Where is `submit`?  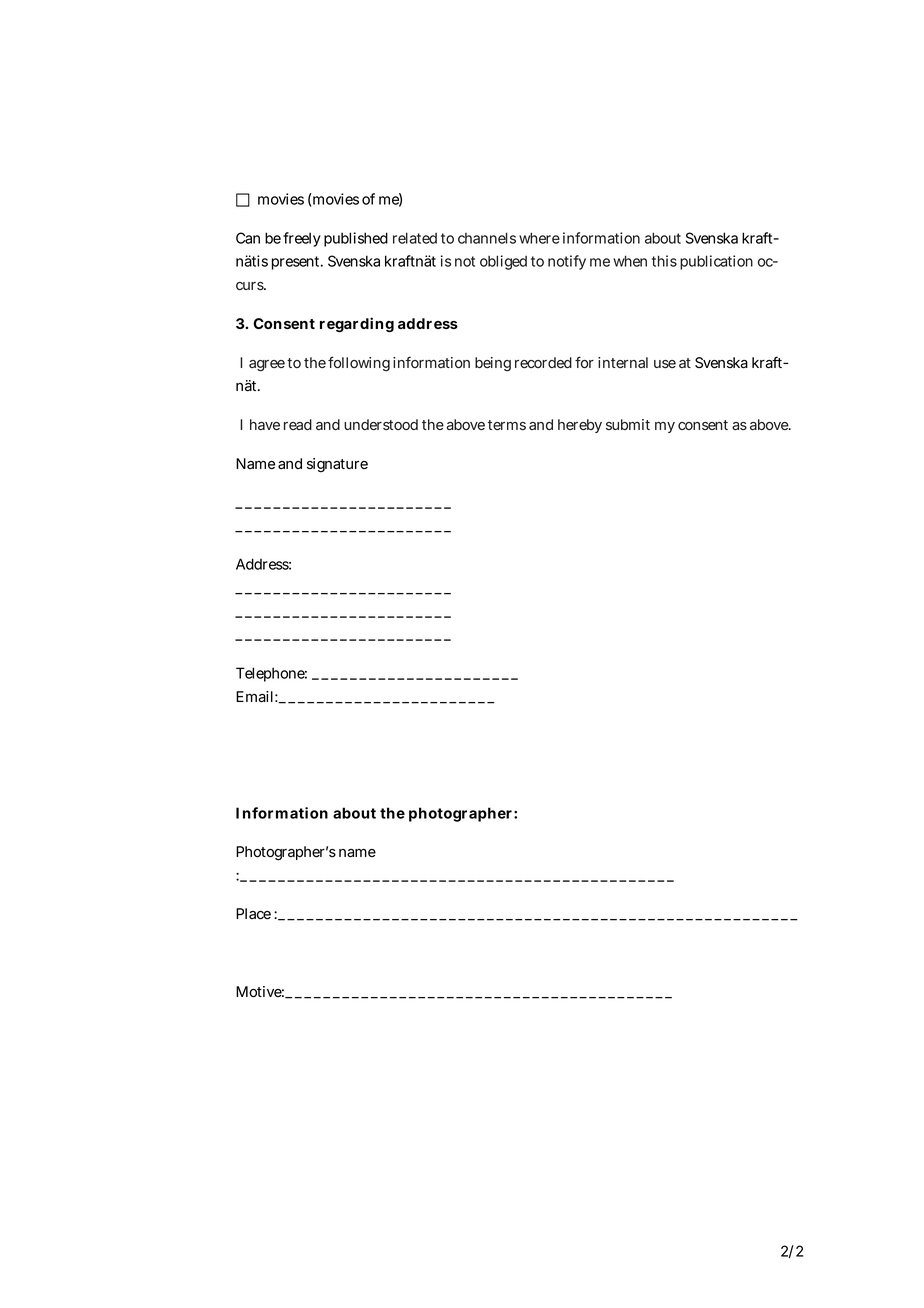 submit is located at coordinates (628, 424).
